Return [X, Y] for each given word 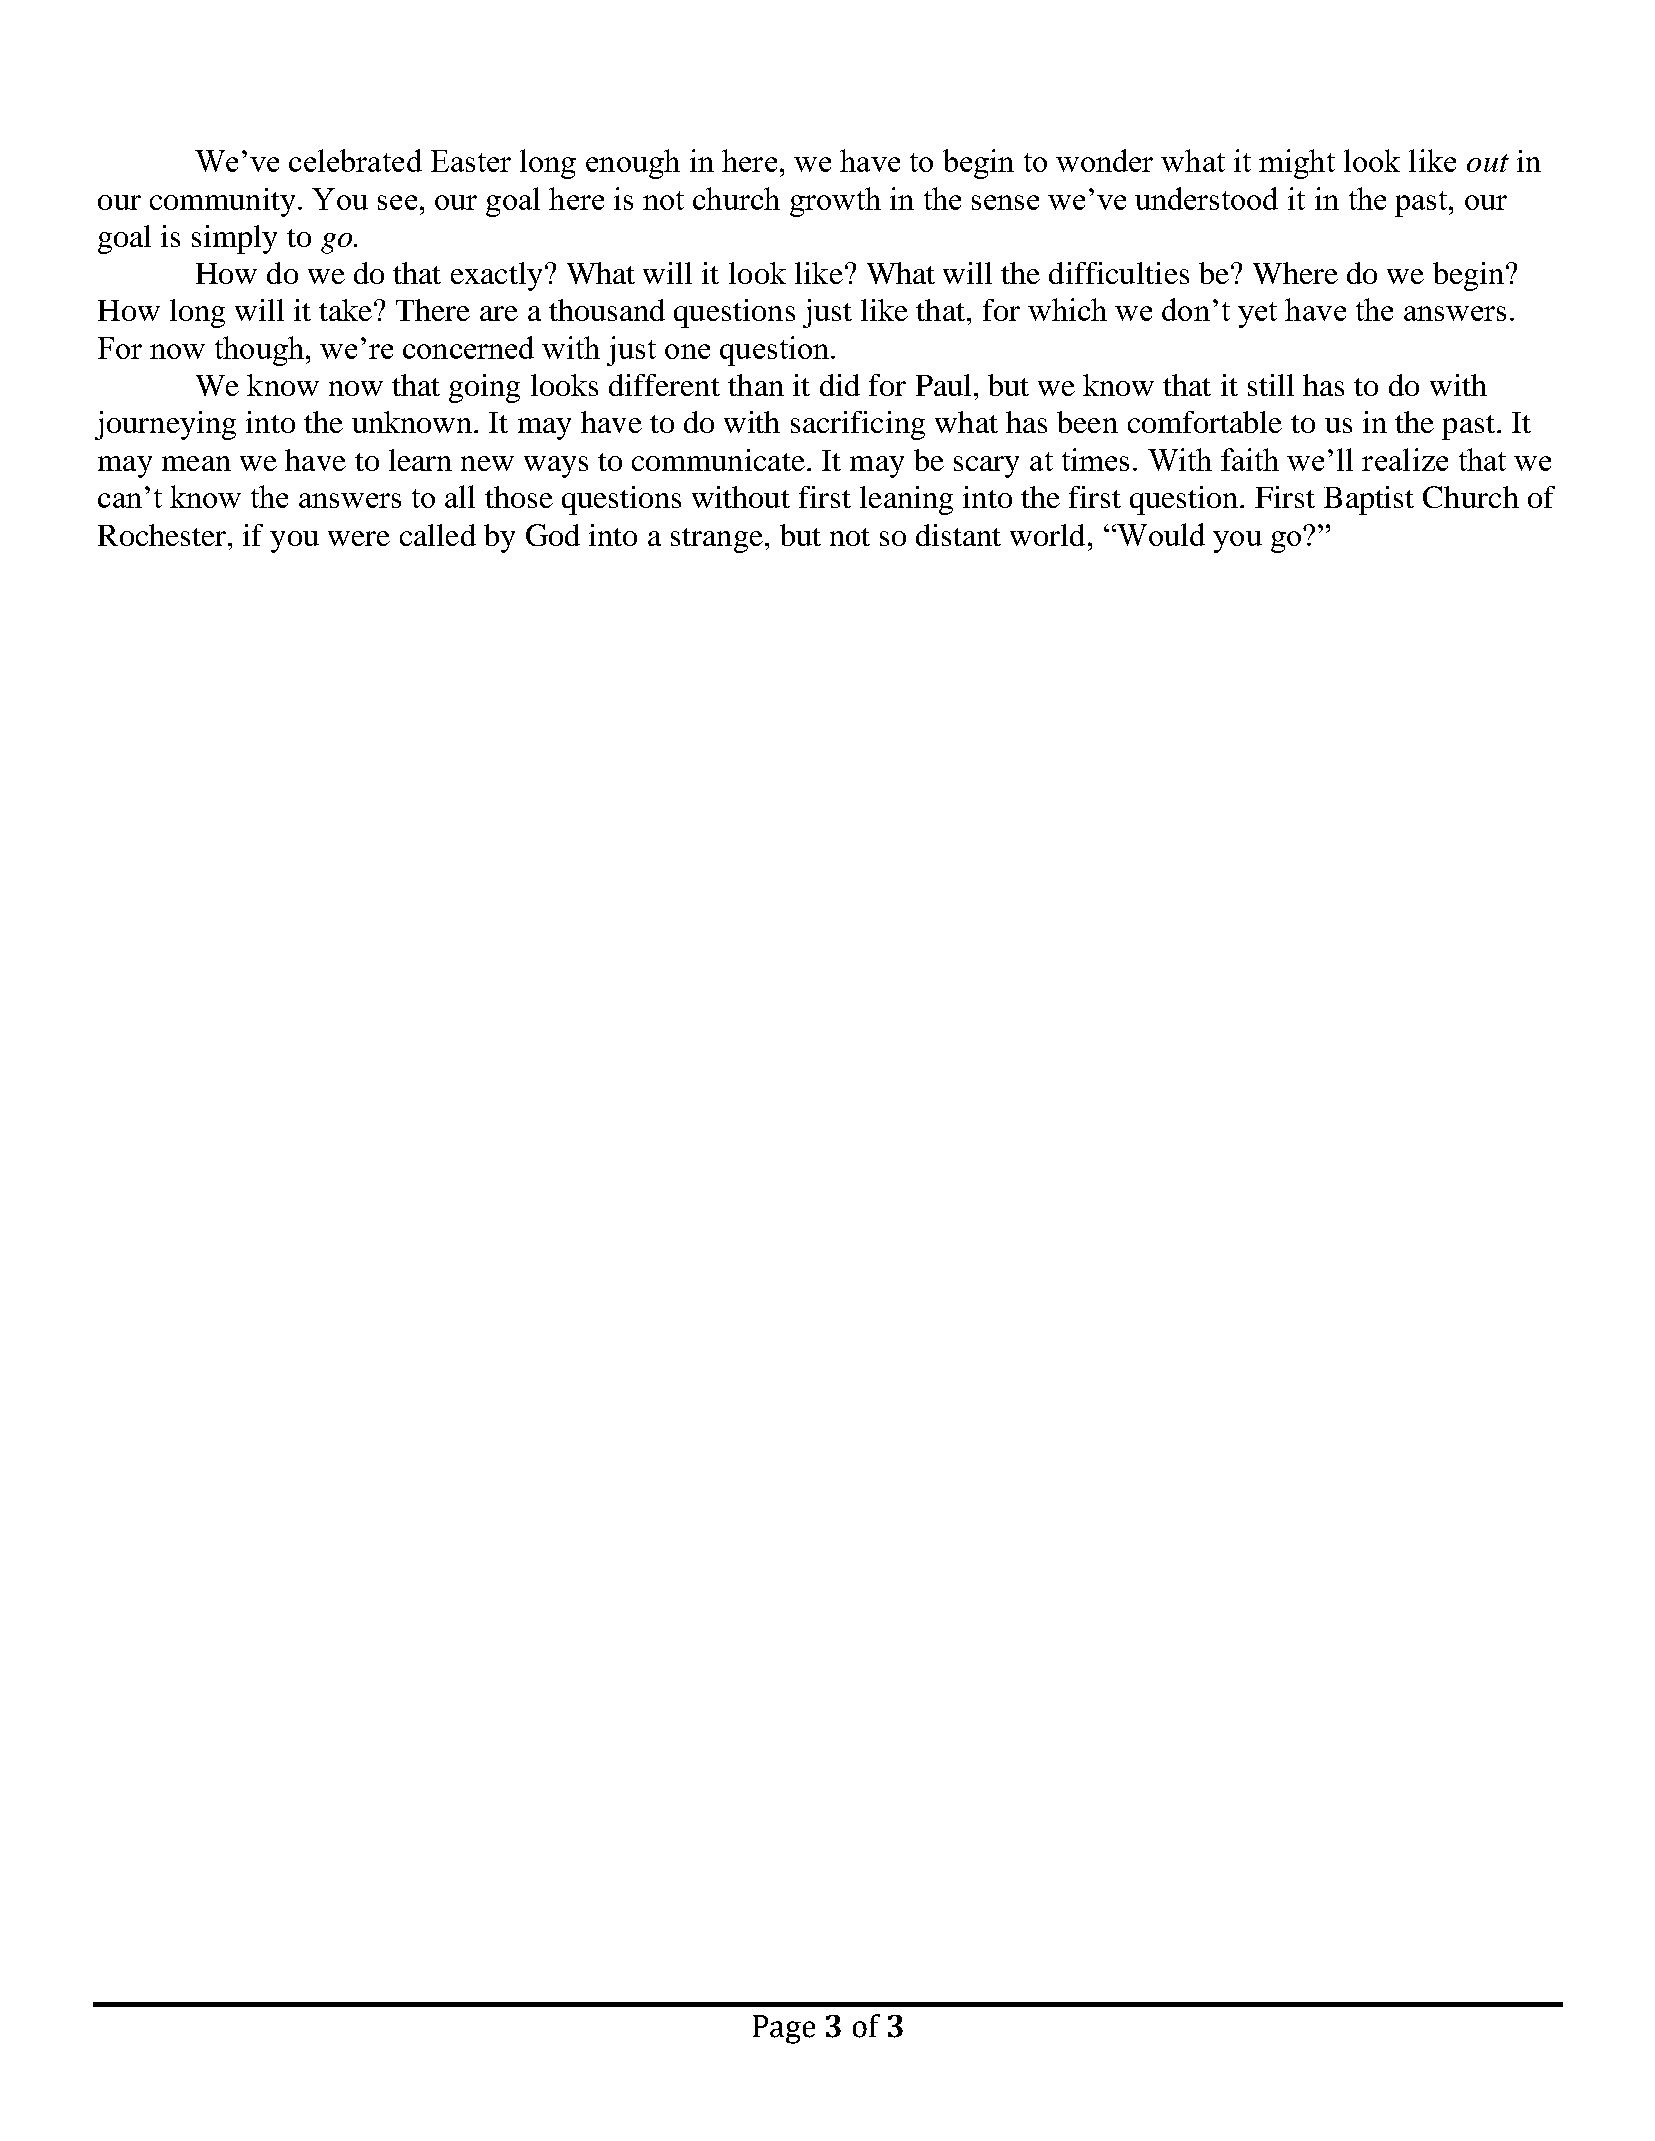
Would [1160, 534]
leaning [906, 500]
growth [835, 202]
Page [784, 2029]
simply [234, 239]
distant [958, 535]
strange [717, 540]
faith [1250, 459]
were [359, 538]
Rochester [163, 535]
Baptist [1369, 500]
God [553, 535]
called [438, 535]
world [1047, 535]
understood [1206, 198]
